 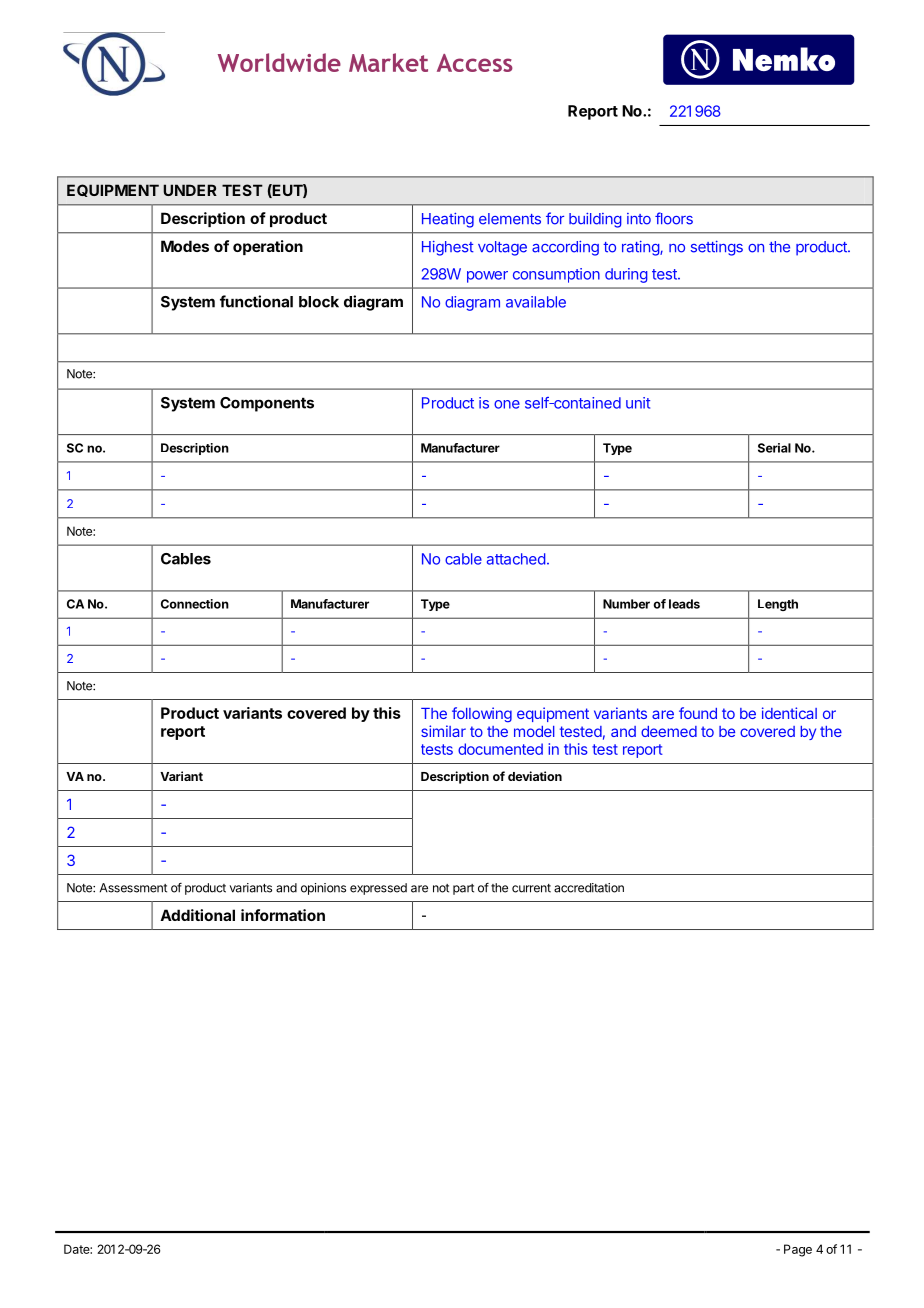 What do you see at coordinates (279, 62) in the image?
I see `Worldwide` at bounding box center [279, 62].
